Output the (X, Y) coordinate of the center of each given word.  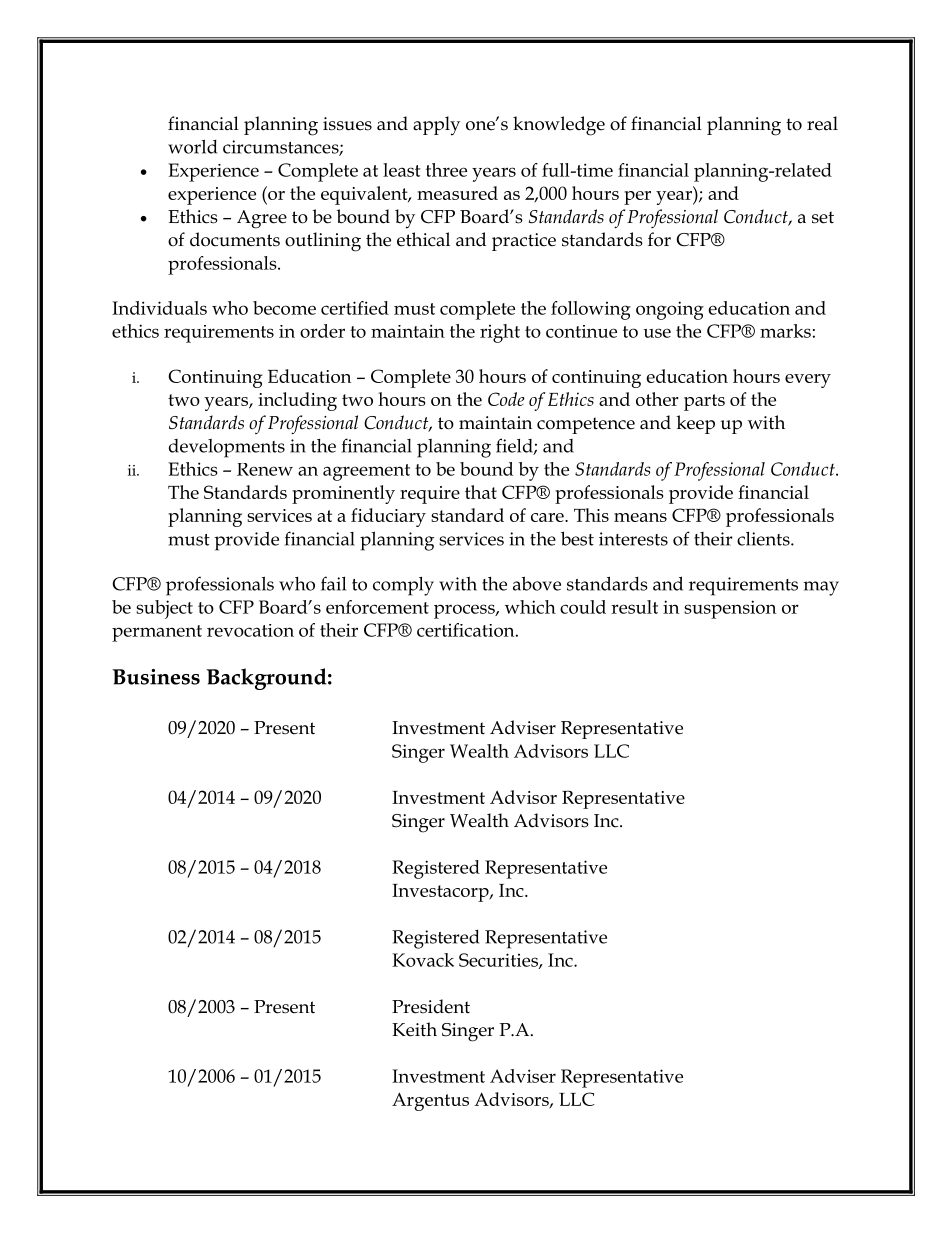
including (297, 401)
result (634, 607)
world (192, 146)
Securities (499, 961)
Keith (414, 1029)
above (537, 583)
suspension (730, 609)
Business (156, 677)
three (446, 170)
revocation (250, 630)
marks (785, 331)
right (500, 333)
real (822, 123)
